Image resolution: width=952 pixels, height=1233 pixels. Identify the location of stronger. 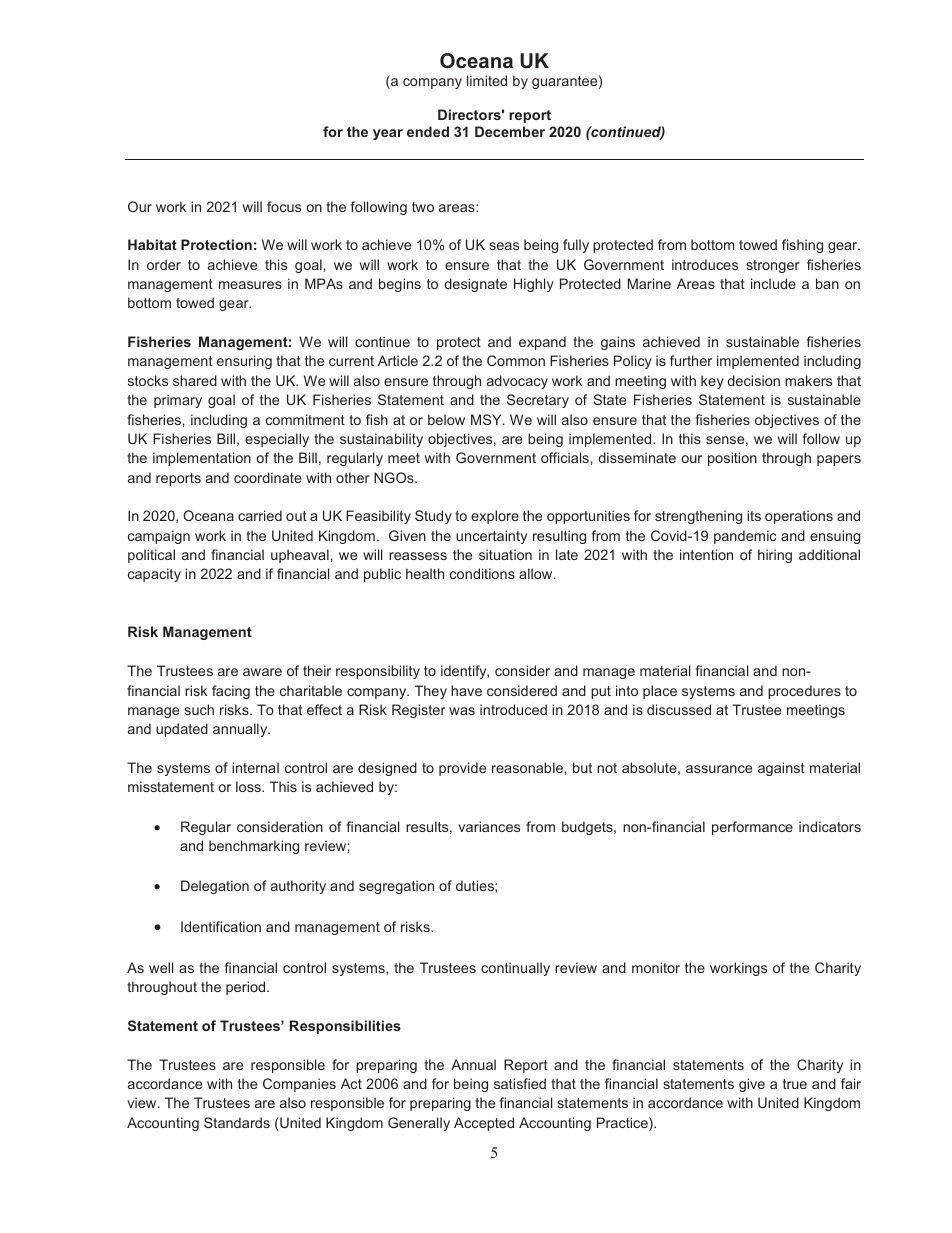
(773, 266).
